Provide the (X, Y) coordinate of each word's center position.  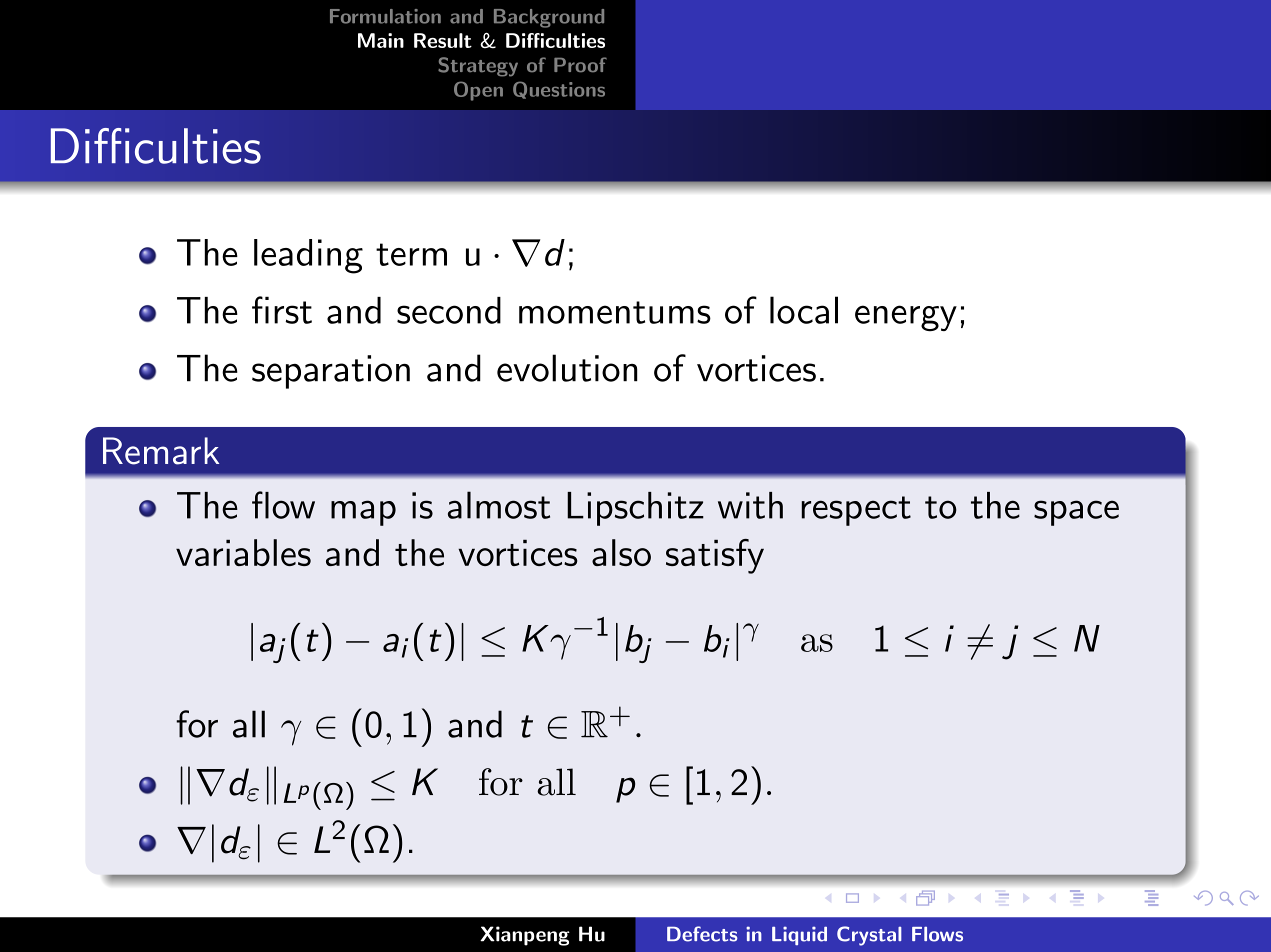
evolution (567, 368)
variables (243, 552)
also (621, 552)
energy (906, 318)
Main (381, 40)
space (1076, 513)
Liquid (799, 935)
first (282, 310)
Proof (580, 65)
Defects (702, 934)
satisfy (715, 556)
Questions (559, 90)
